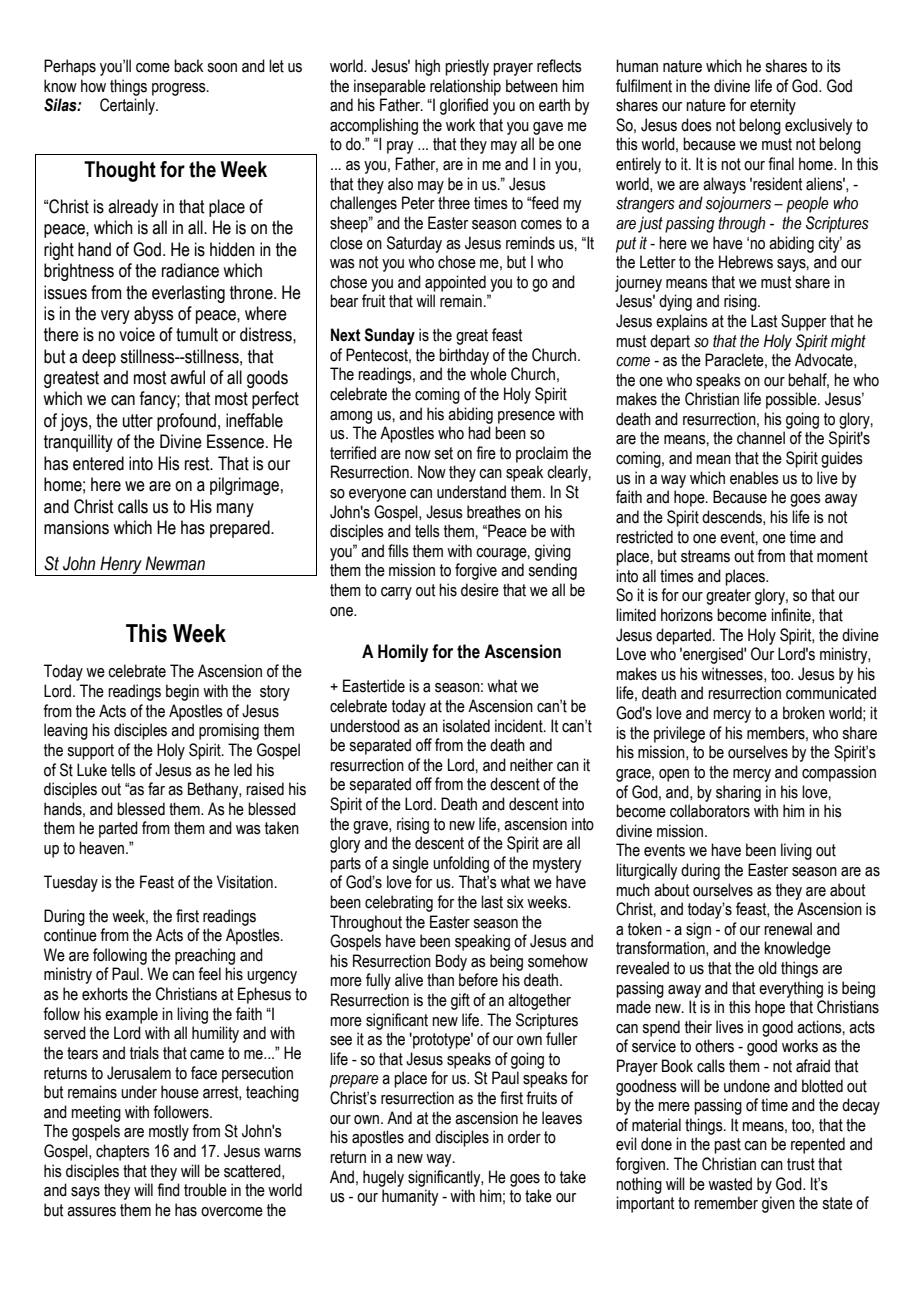  I want to click on awful, so click(187, 377).
